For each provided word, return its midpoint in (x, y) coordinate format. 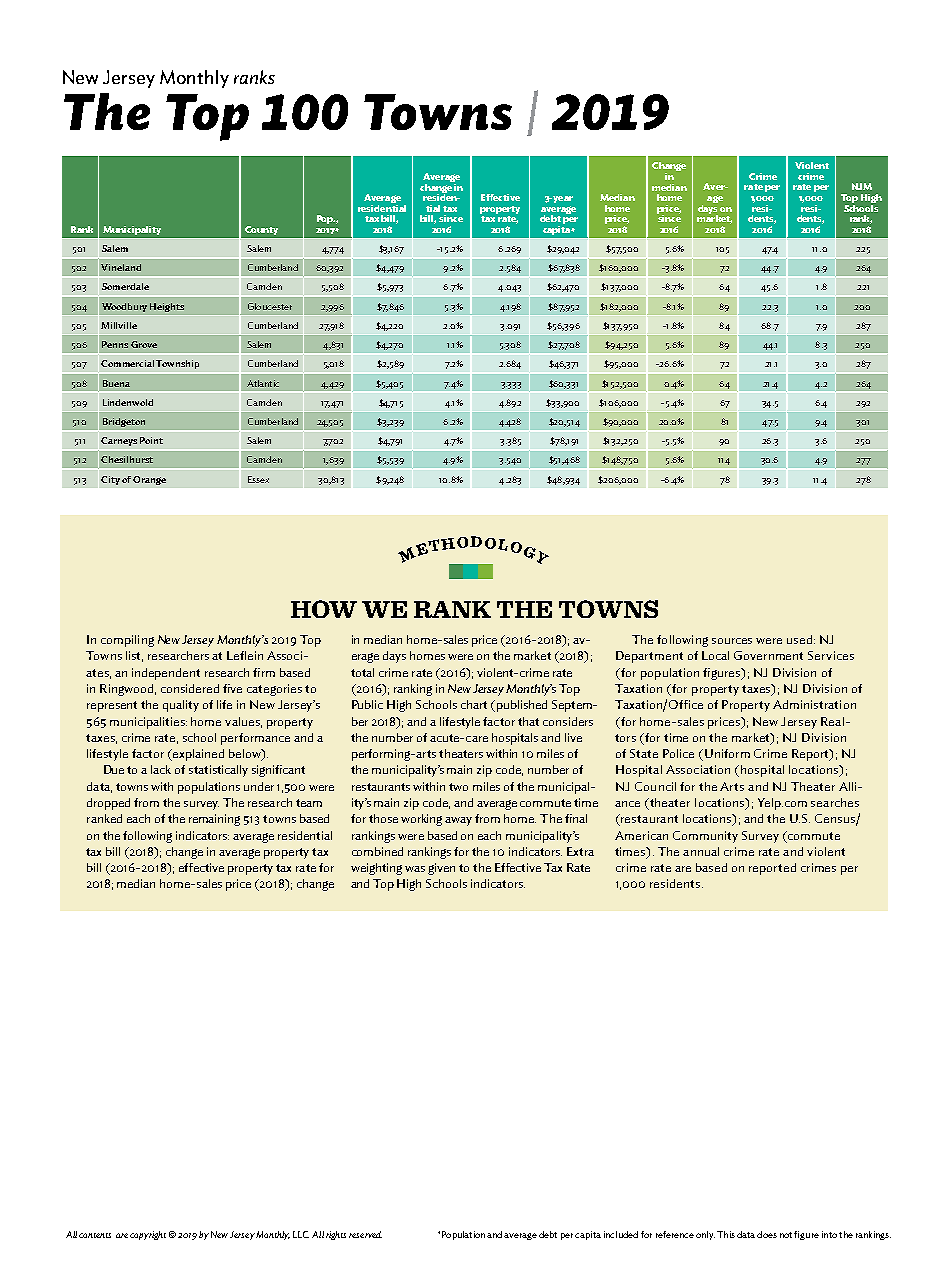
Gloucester (270, 306)
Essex (258, 479)
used (801, 639)
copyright (148, 1235)
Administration (814, 704)
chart (474, 704)
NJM (862, 186)
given (441, 869)
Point (151, 440)
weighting (376, 869)
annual (701, 851)
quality (181, 706)
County (261, 230)
